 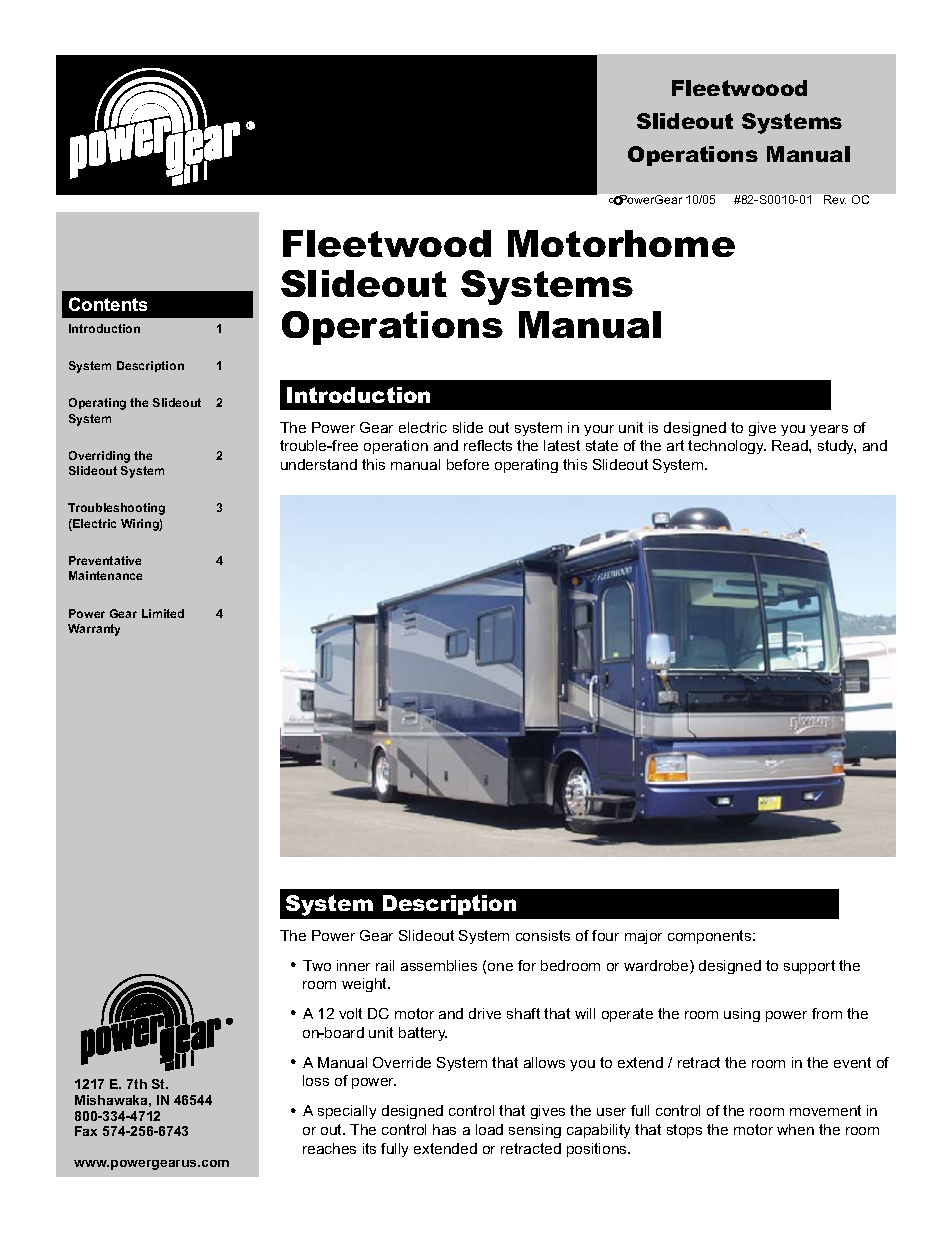 I want to click on before, so click(x=468, y=464).
